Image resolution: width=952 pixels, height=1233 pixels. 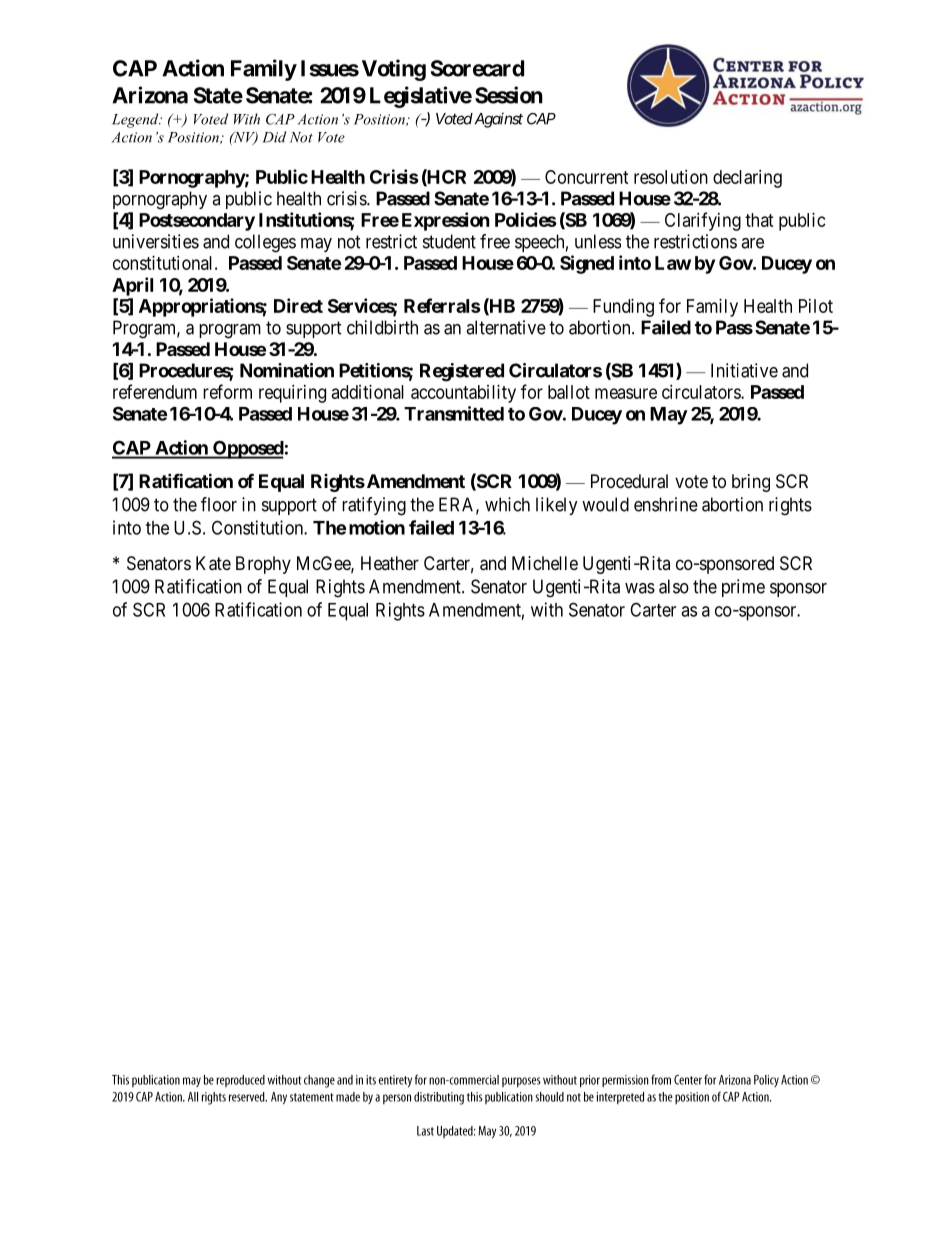 What do you see at coordinates (213, 563) in the image?
I see `Kate` at bounding box center [213, 563].
